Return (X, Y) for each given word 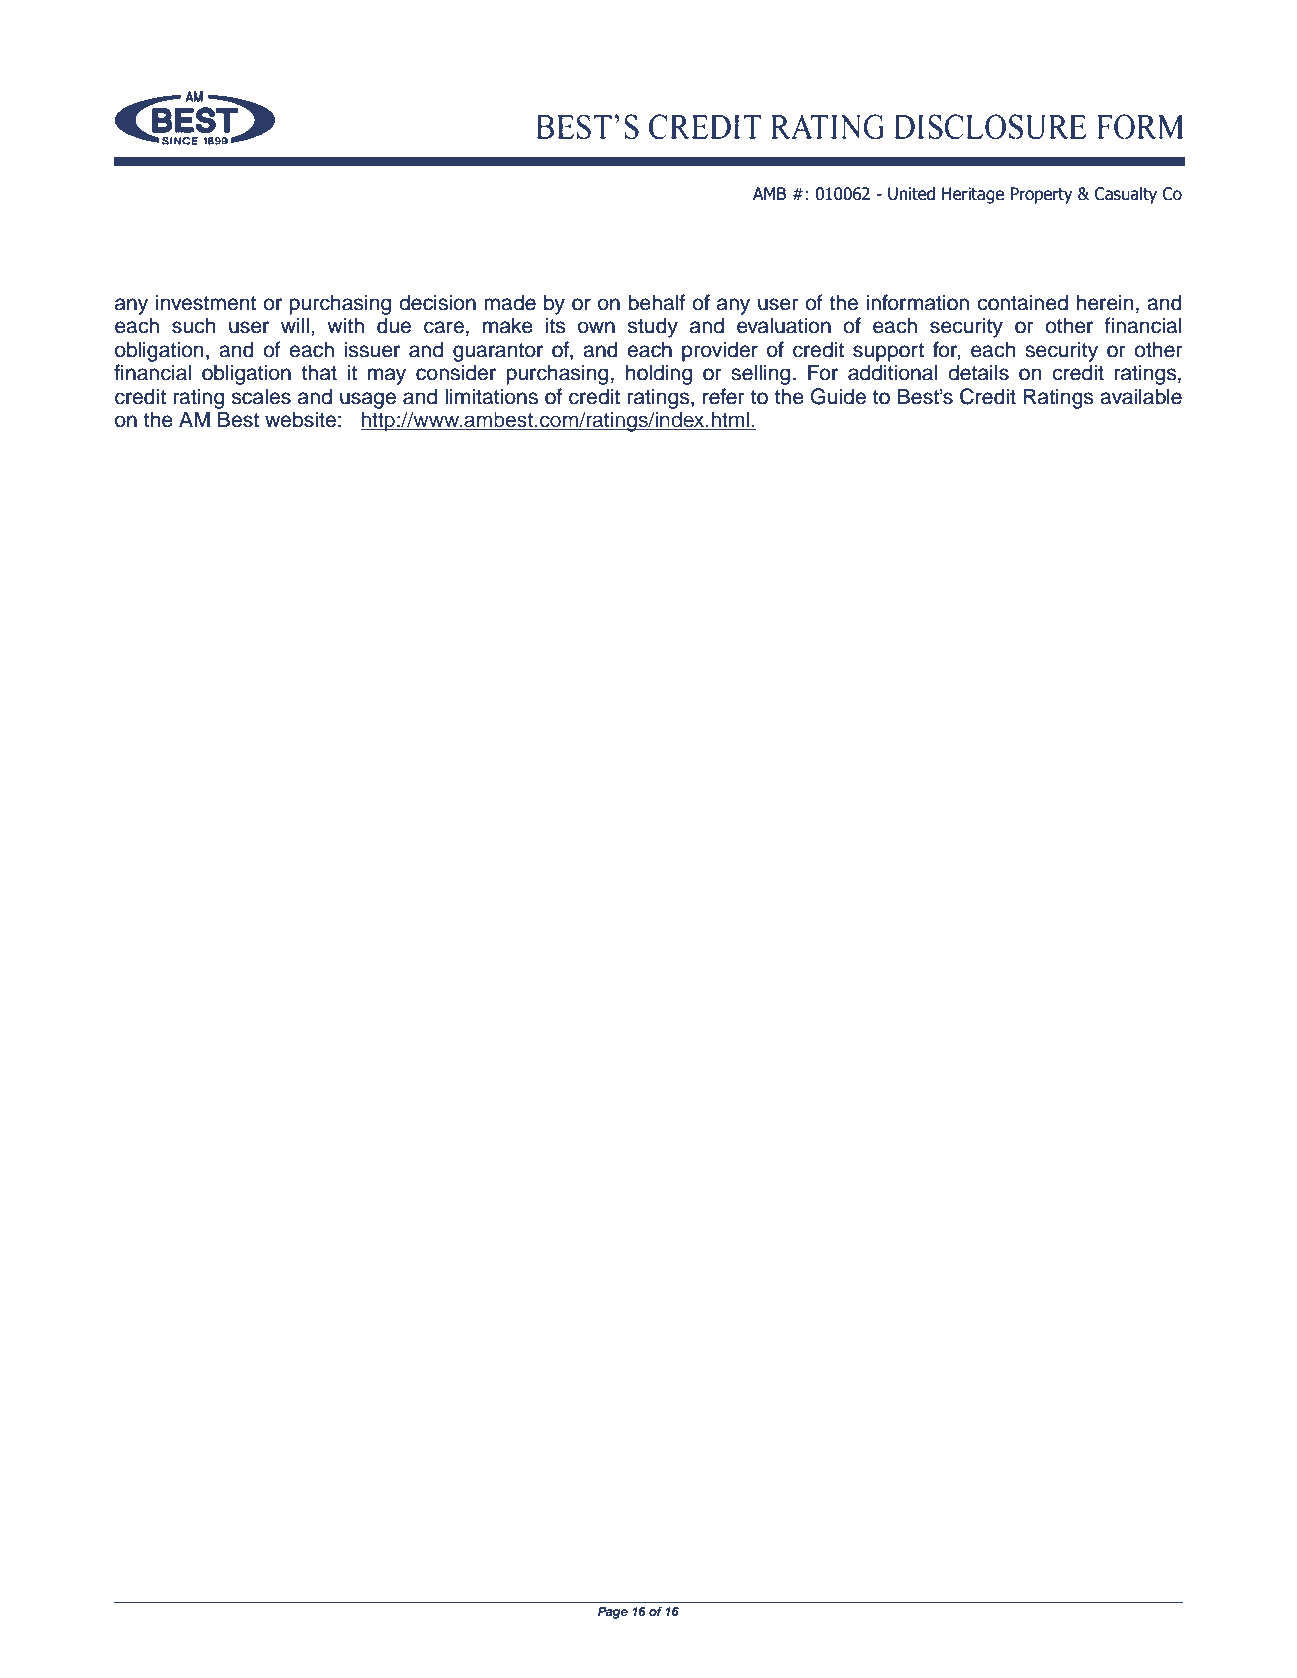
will (295, 325)
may (387, 376)
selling (760, 374)
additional (892, 372)
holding (659, 374)
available (1141, 396)
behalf (656, 302)
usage (368, 400)
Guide (838, 396)
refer (724, 396)
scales (261, 396)
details (978, 372)
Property (1041, 195)
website (300, 419)
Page (613, 1613)
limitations (491, 396)
